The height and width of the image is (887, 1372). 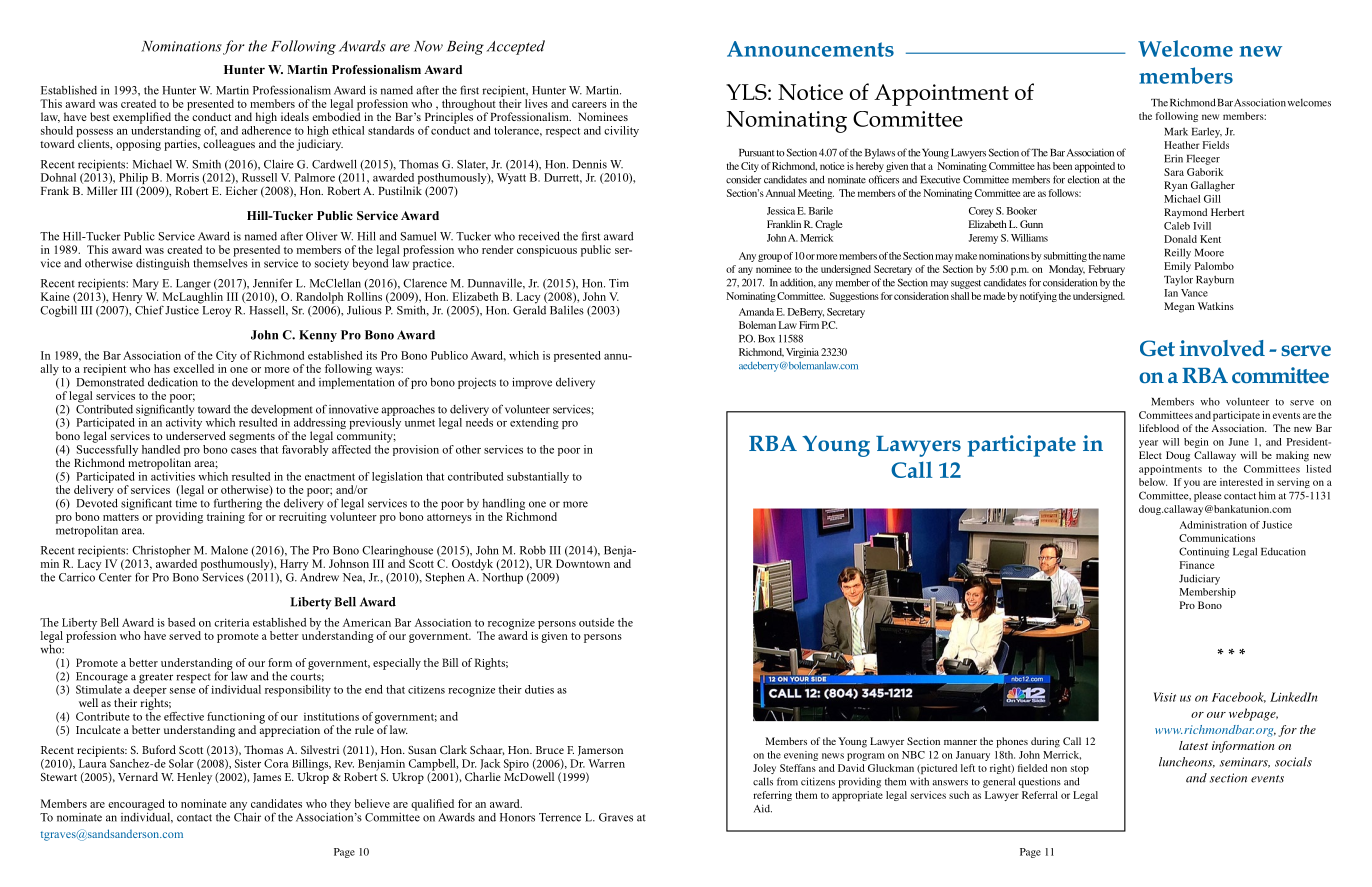 I want to click on lifeblood, so click(x=1159, y=428).
